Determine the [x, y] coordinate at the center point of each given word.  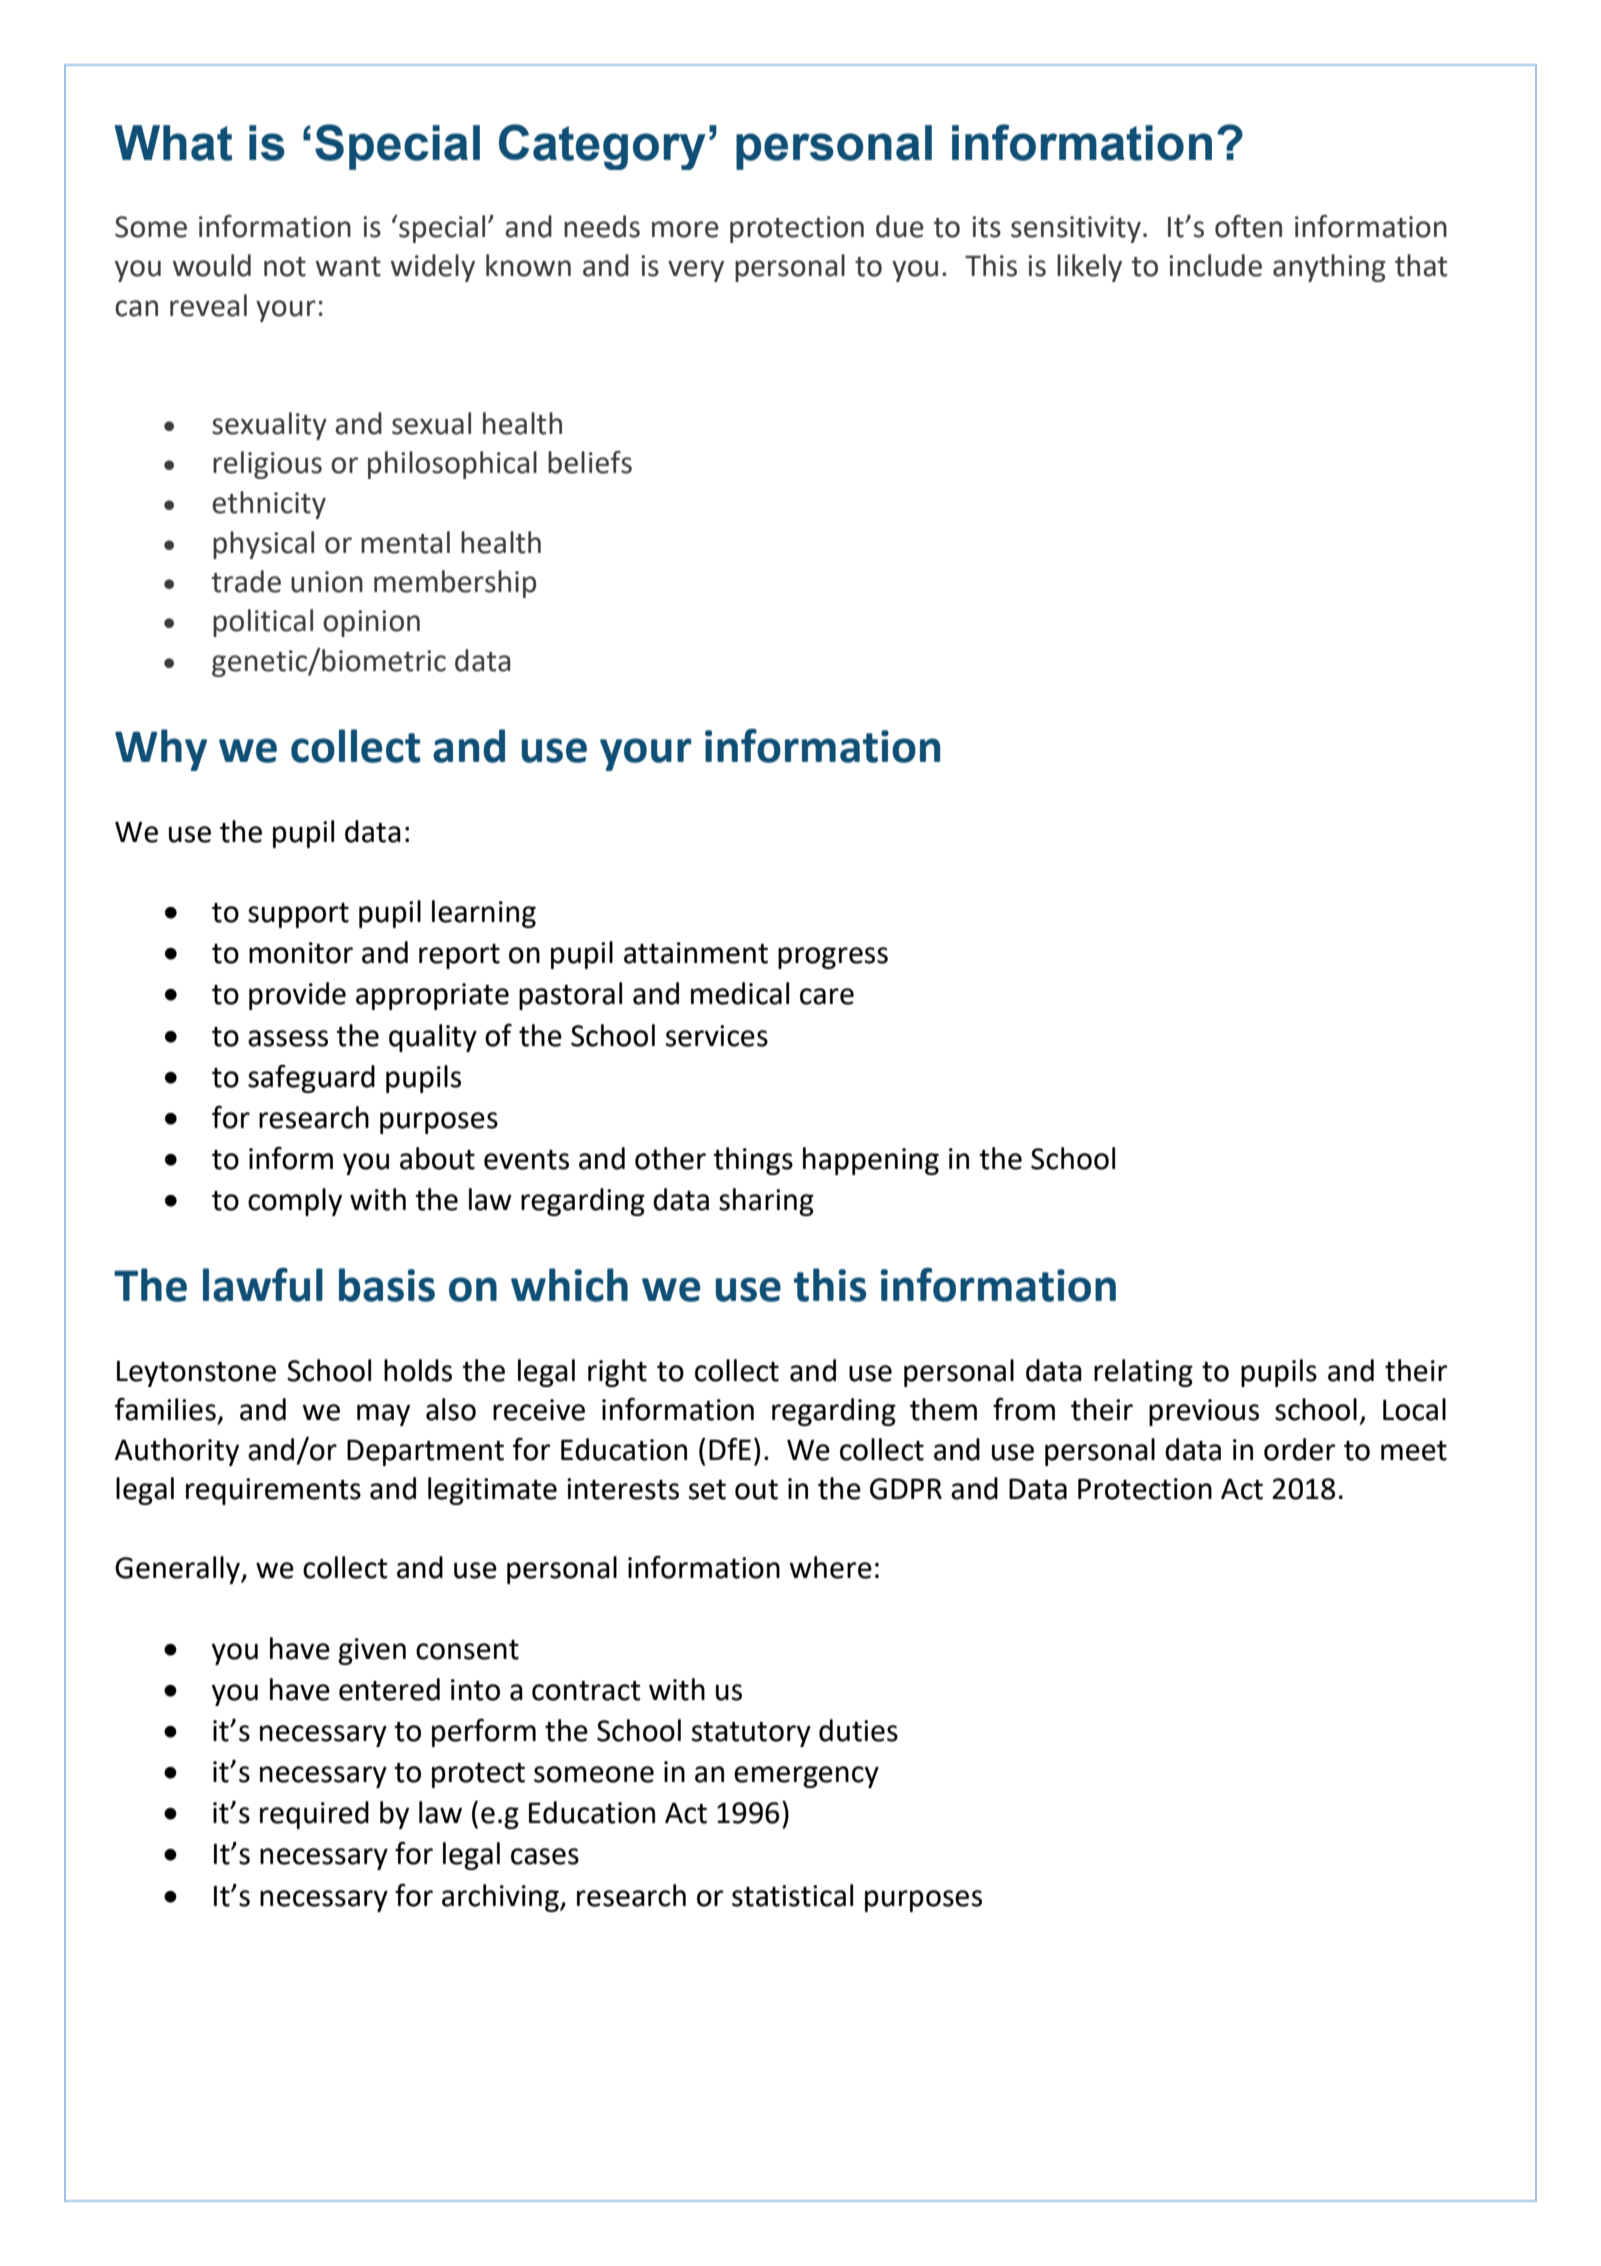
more [685, 229]
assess [288, 1038]
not [285, 267]
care [827, 996]
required [314, 1815]
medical [740, 993]
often [1248, 226]
